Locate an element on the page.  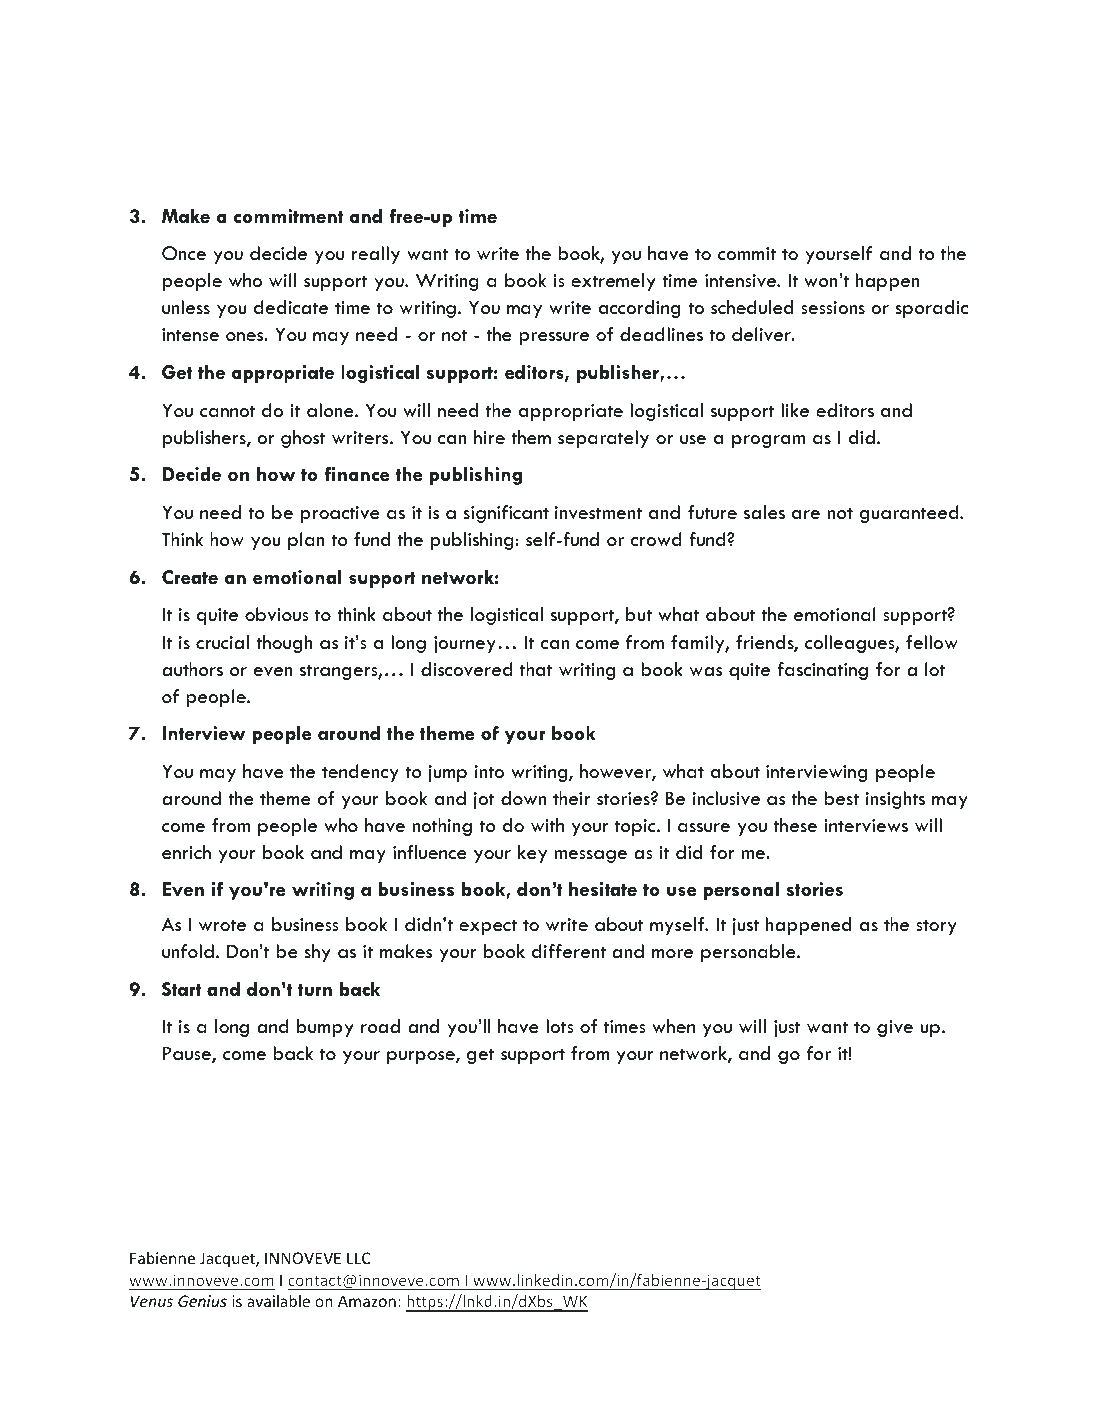
tendency is located at coordinates (360, 773).
